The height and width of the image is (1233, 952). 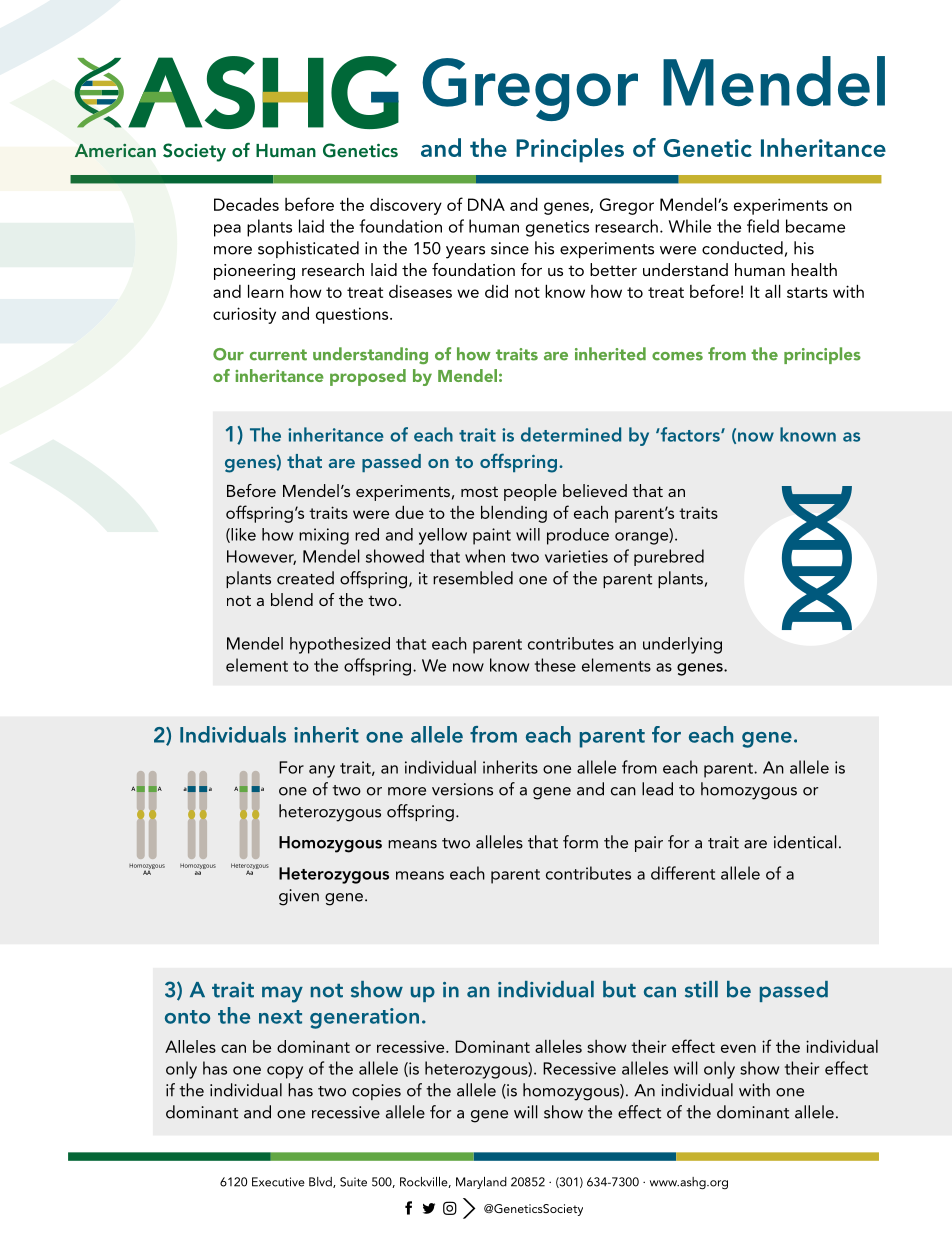 I want to click on conducted, so click(x=742, y=248).
